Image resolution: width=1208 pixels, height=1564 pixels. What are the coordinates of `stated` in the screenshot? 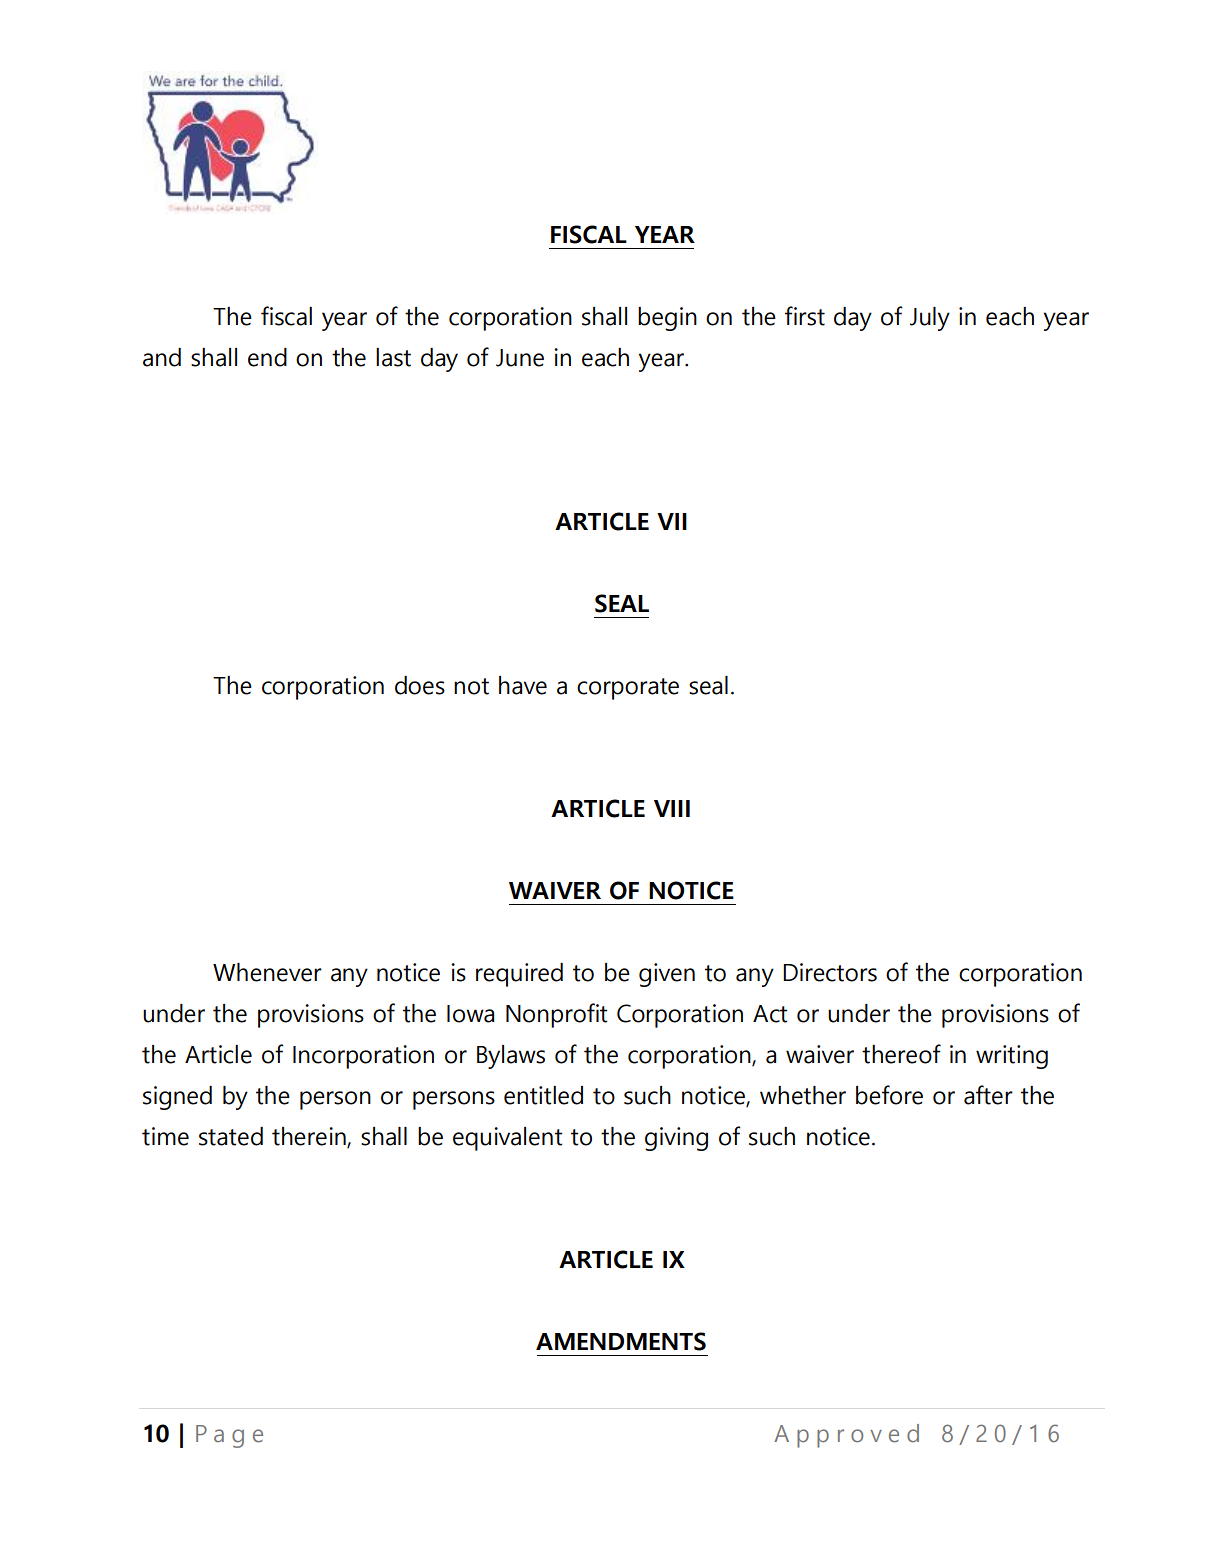 It's located at (231, 1136).
